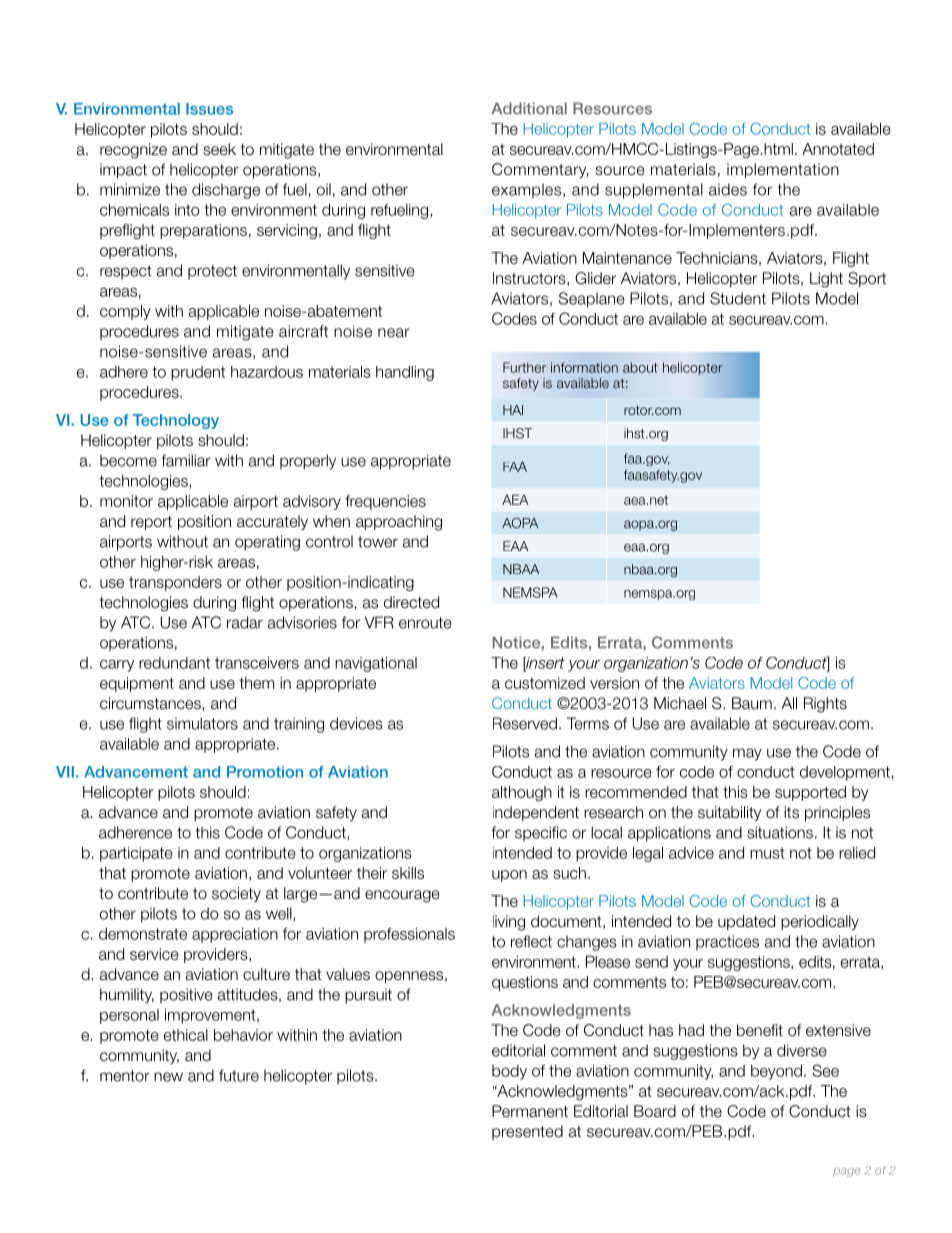 Image resolution: width=952 pixels, height=1233 pixels. Describe the element at coordinates (168, 1077) in the screenshot. I see `new` at that location.
